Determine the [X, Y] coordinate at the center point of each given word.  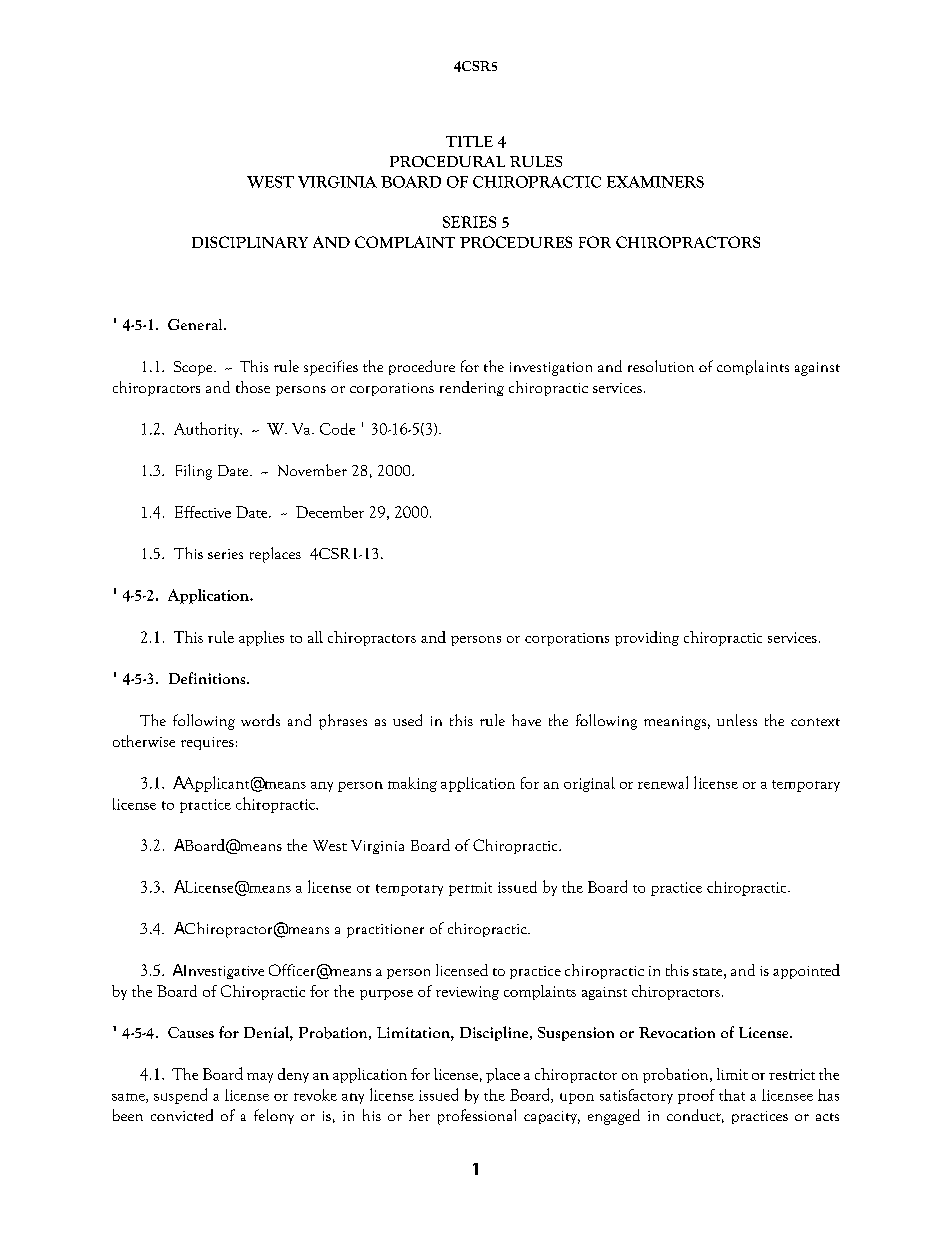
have [526, 720]
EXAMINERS [655, 182]
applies [261, 638]
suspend [180, 1096]
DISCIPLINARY [250, 242]
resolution [661, 366]
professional [477, 1117]
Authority [208, 430]
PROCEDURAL [447, 161]
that [732, 1095]
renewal [663, 782]
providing [647, 638]
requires [207, 743]
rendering [472, 388]
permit [470, 889]
